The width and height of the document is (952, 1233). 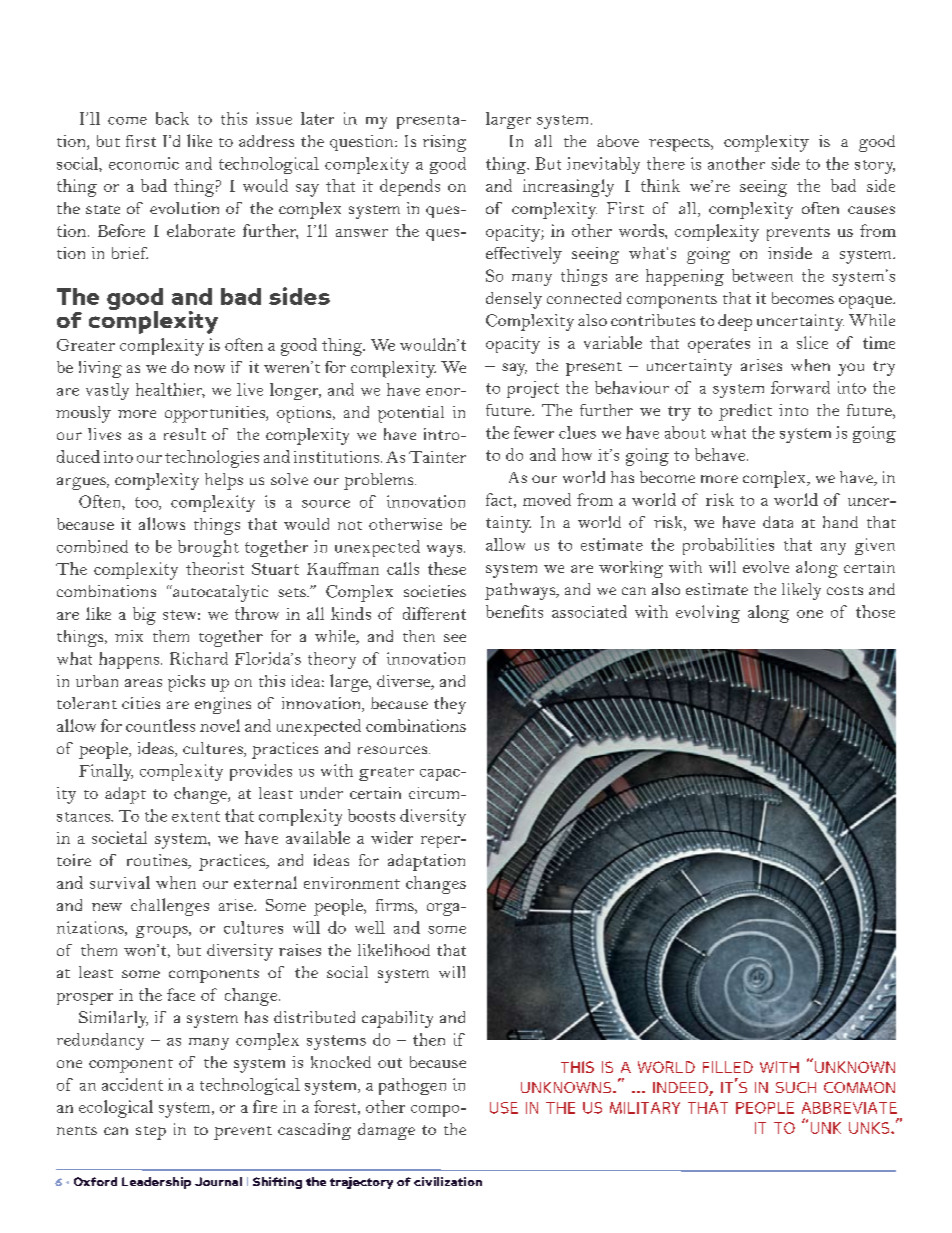 What do you see at coordinates (151, 1133) in the document?
I see `step` at bounding box center [151, 1133].
